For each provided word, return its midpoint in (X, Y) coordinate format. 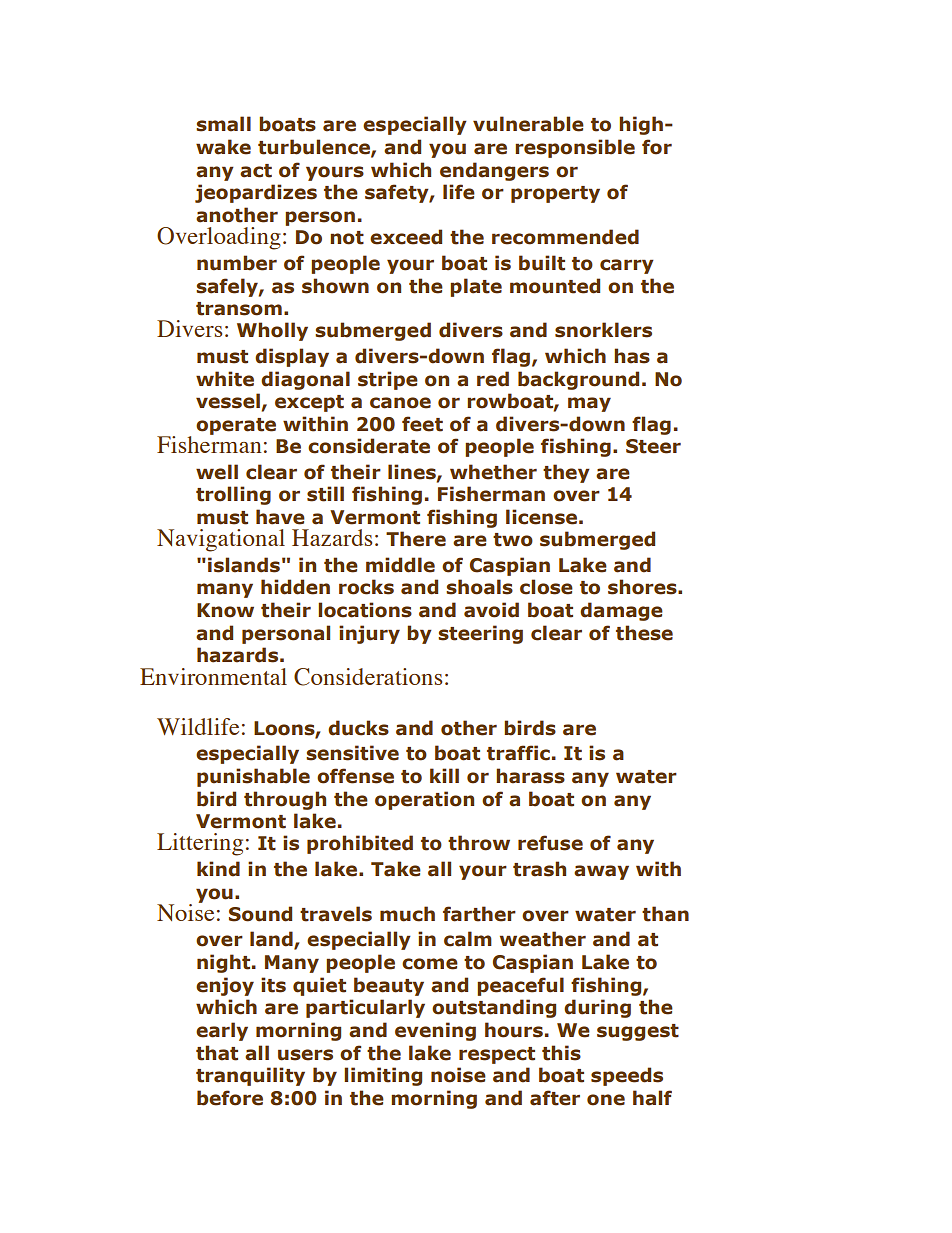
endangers (494, 171)
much (407, 914)
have (280, 517)
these (644, 633)
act (256, 171)
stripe (388, 380)
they (566, 473)
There (416, 539)
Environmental (213, 676)
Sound (260, 914)
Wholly (272, 331)
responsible (575, 148)
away (601, 872)
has (632, 356)
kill (444, 775)
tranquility (250, 1076)
